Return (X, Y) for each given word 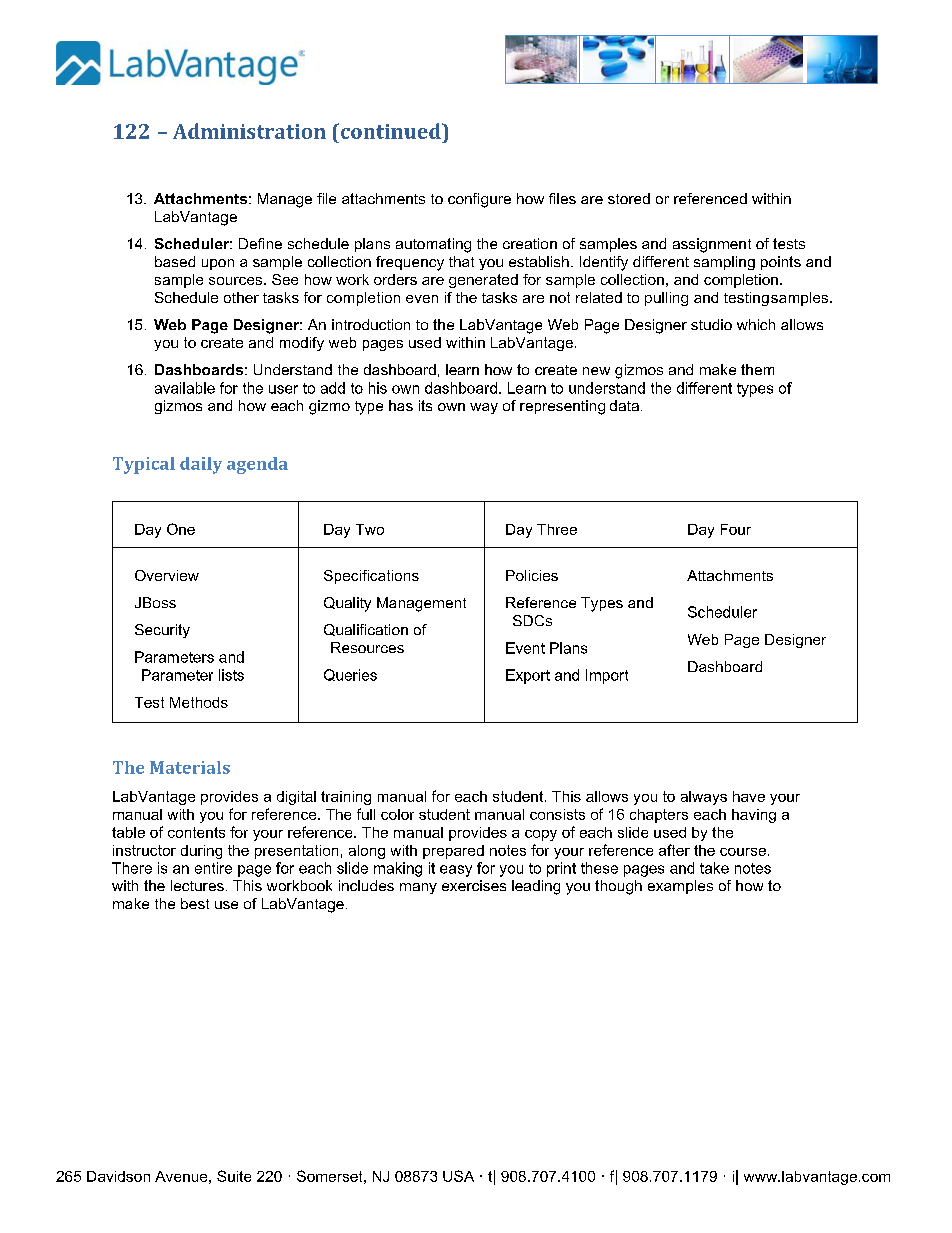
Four (736, 529)
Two (370, 529)
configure (479, 200)
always (704, 798)
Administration (249, 131)
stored (629, 198)
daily (201, 465)
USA (458, 1176)
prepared (453, 852)
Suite (234, 1176)
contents (196, 832)
